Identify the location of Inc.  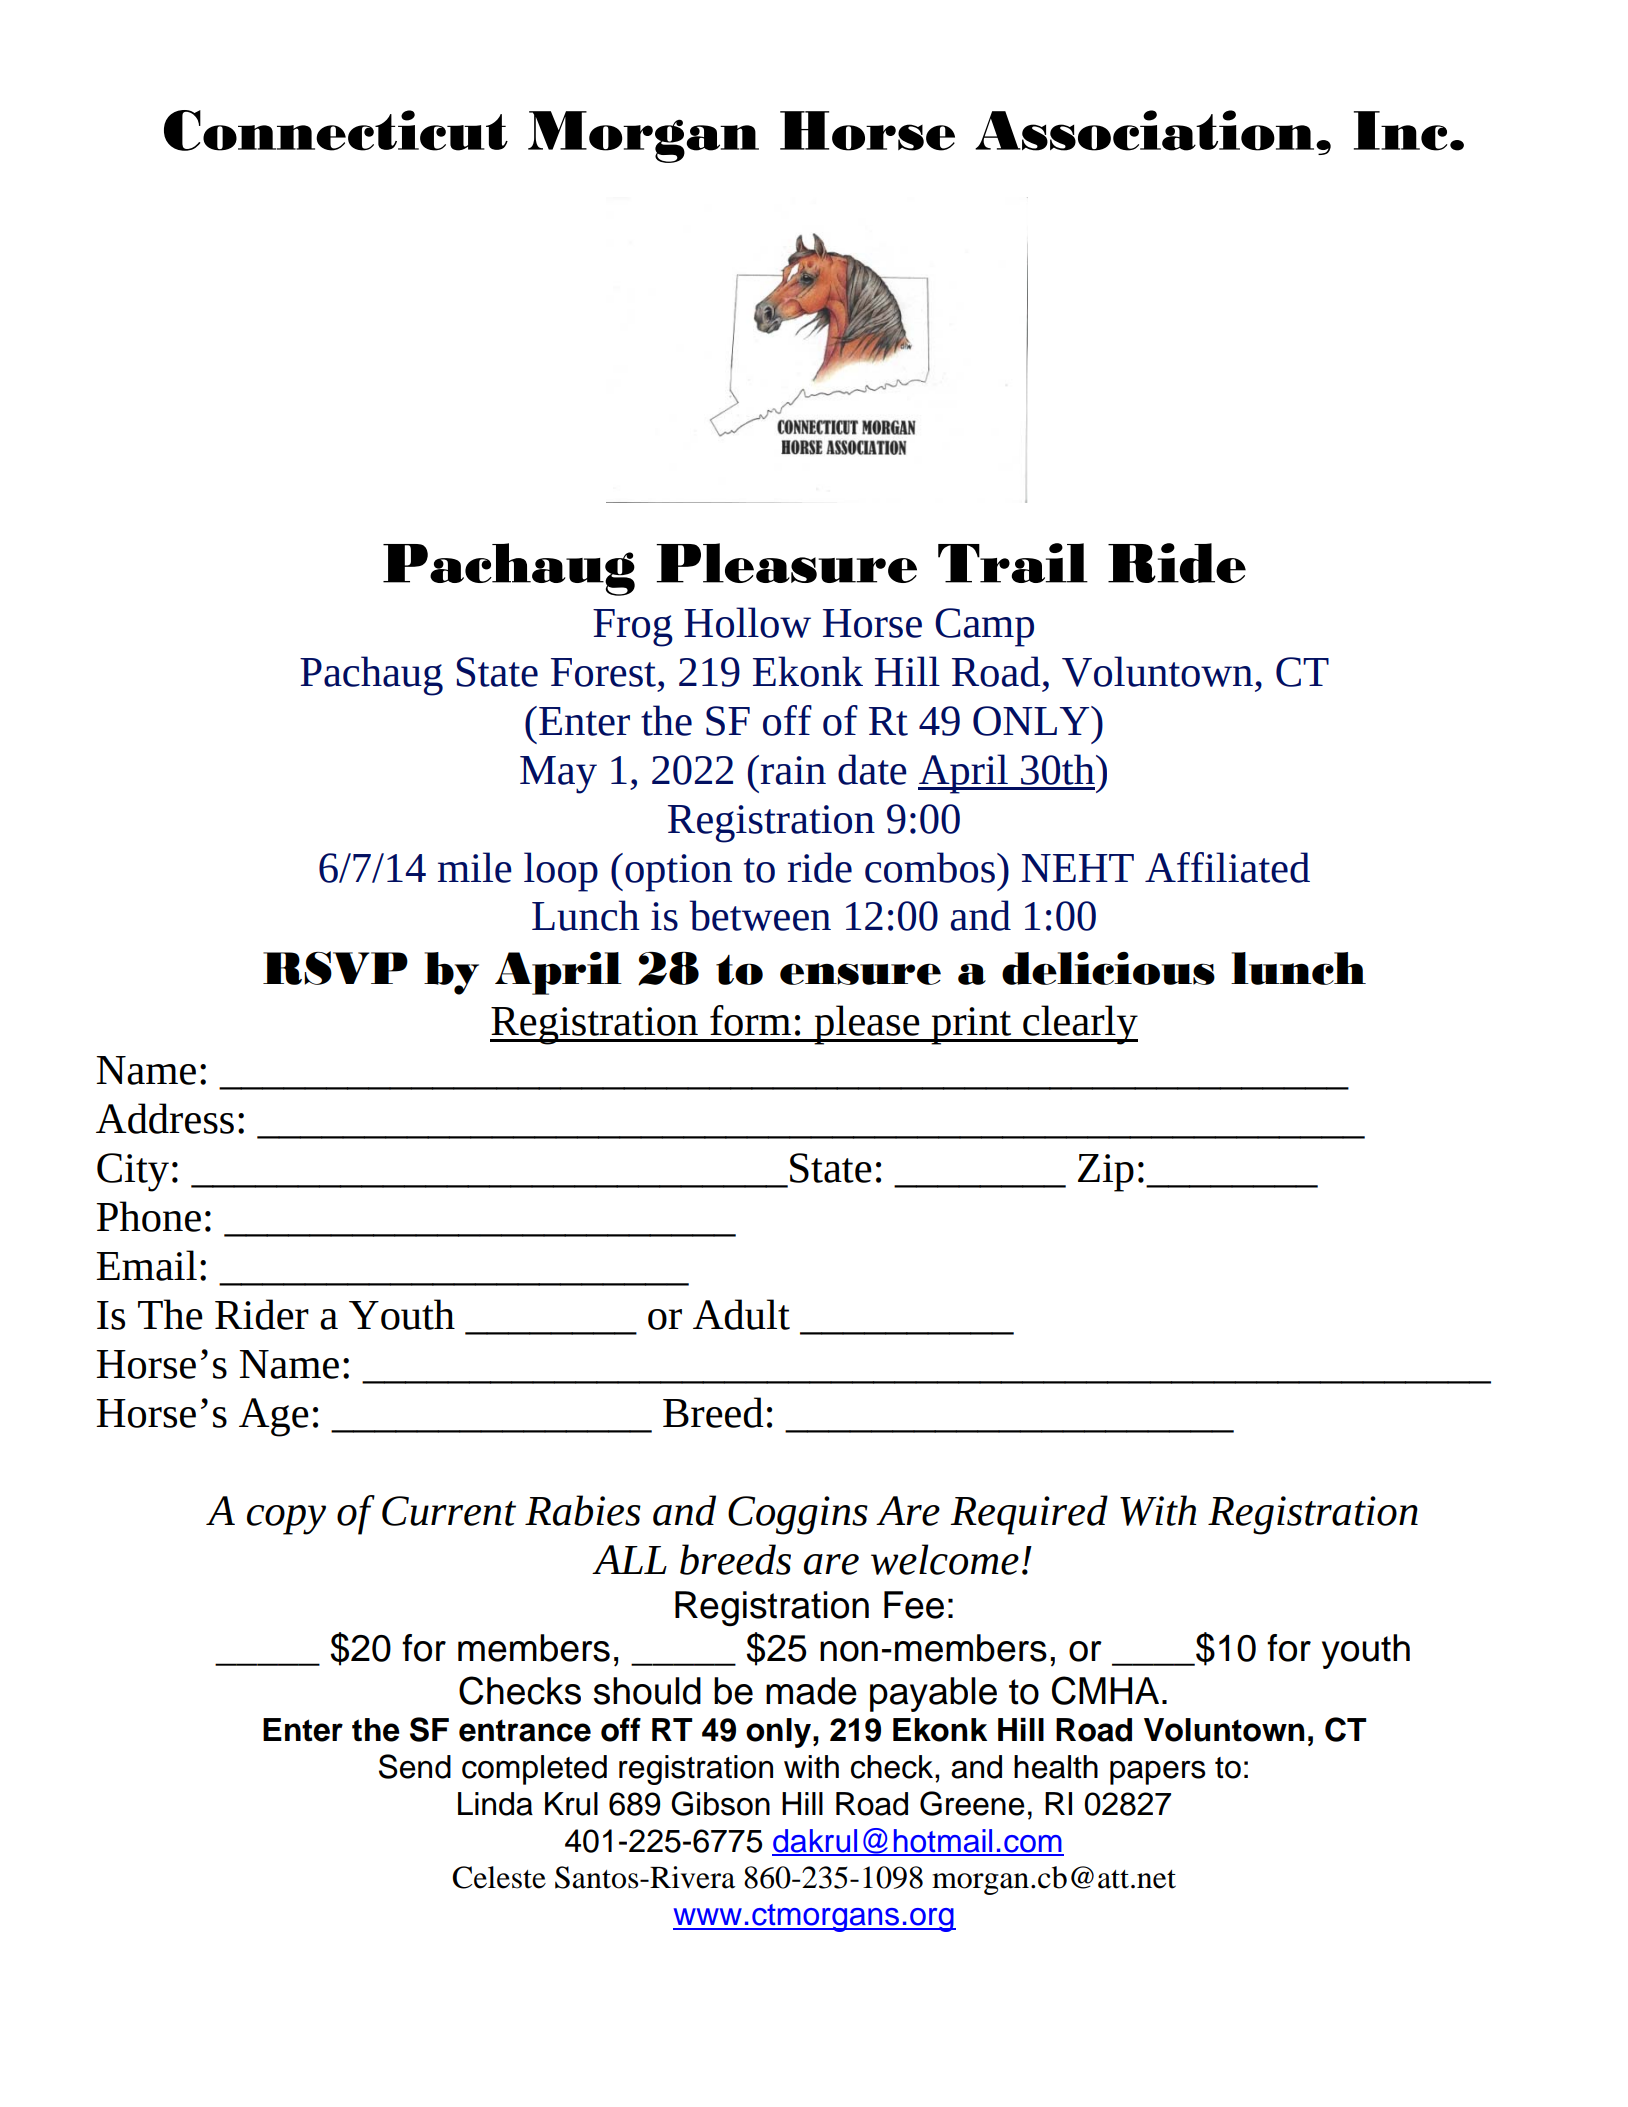
(1400, 131).
